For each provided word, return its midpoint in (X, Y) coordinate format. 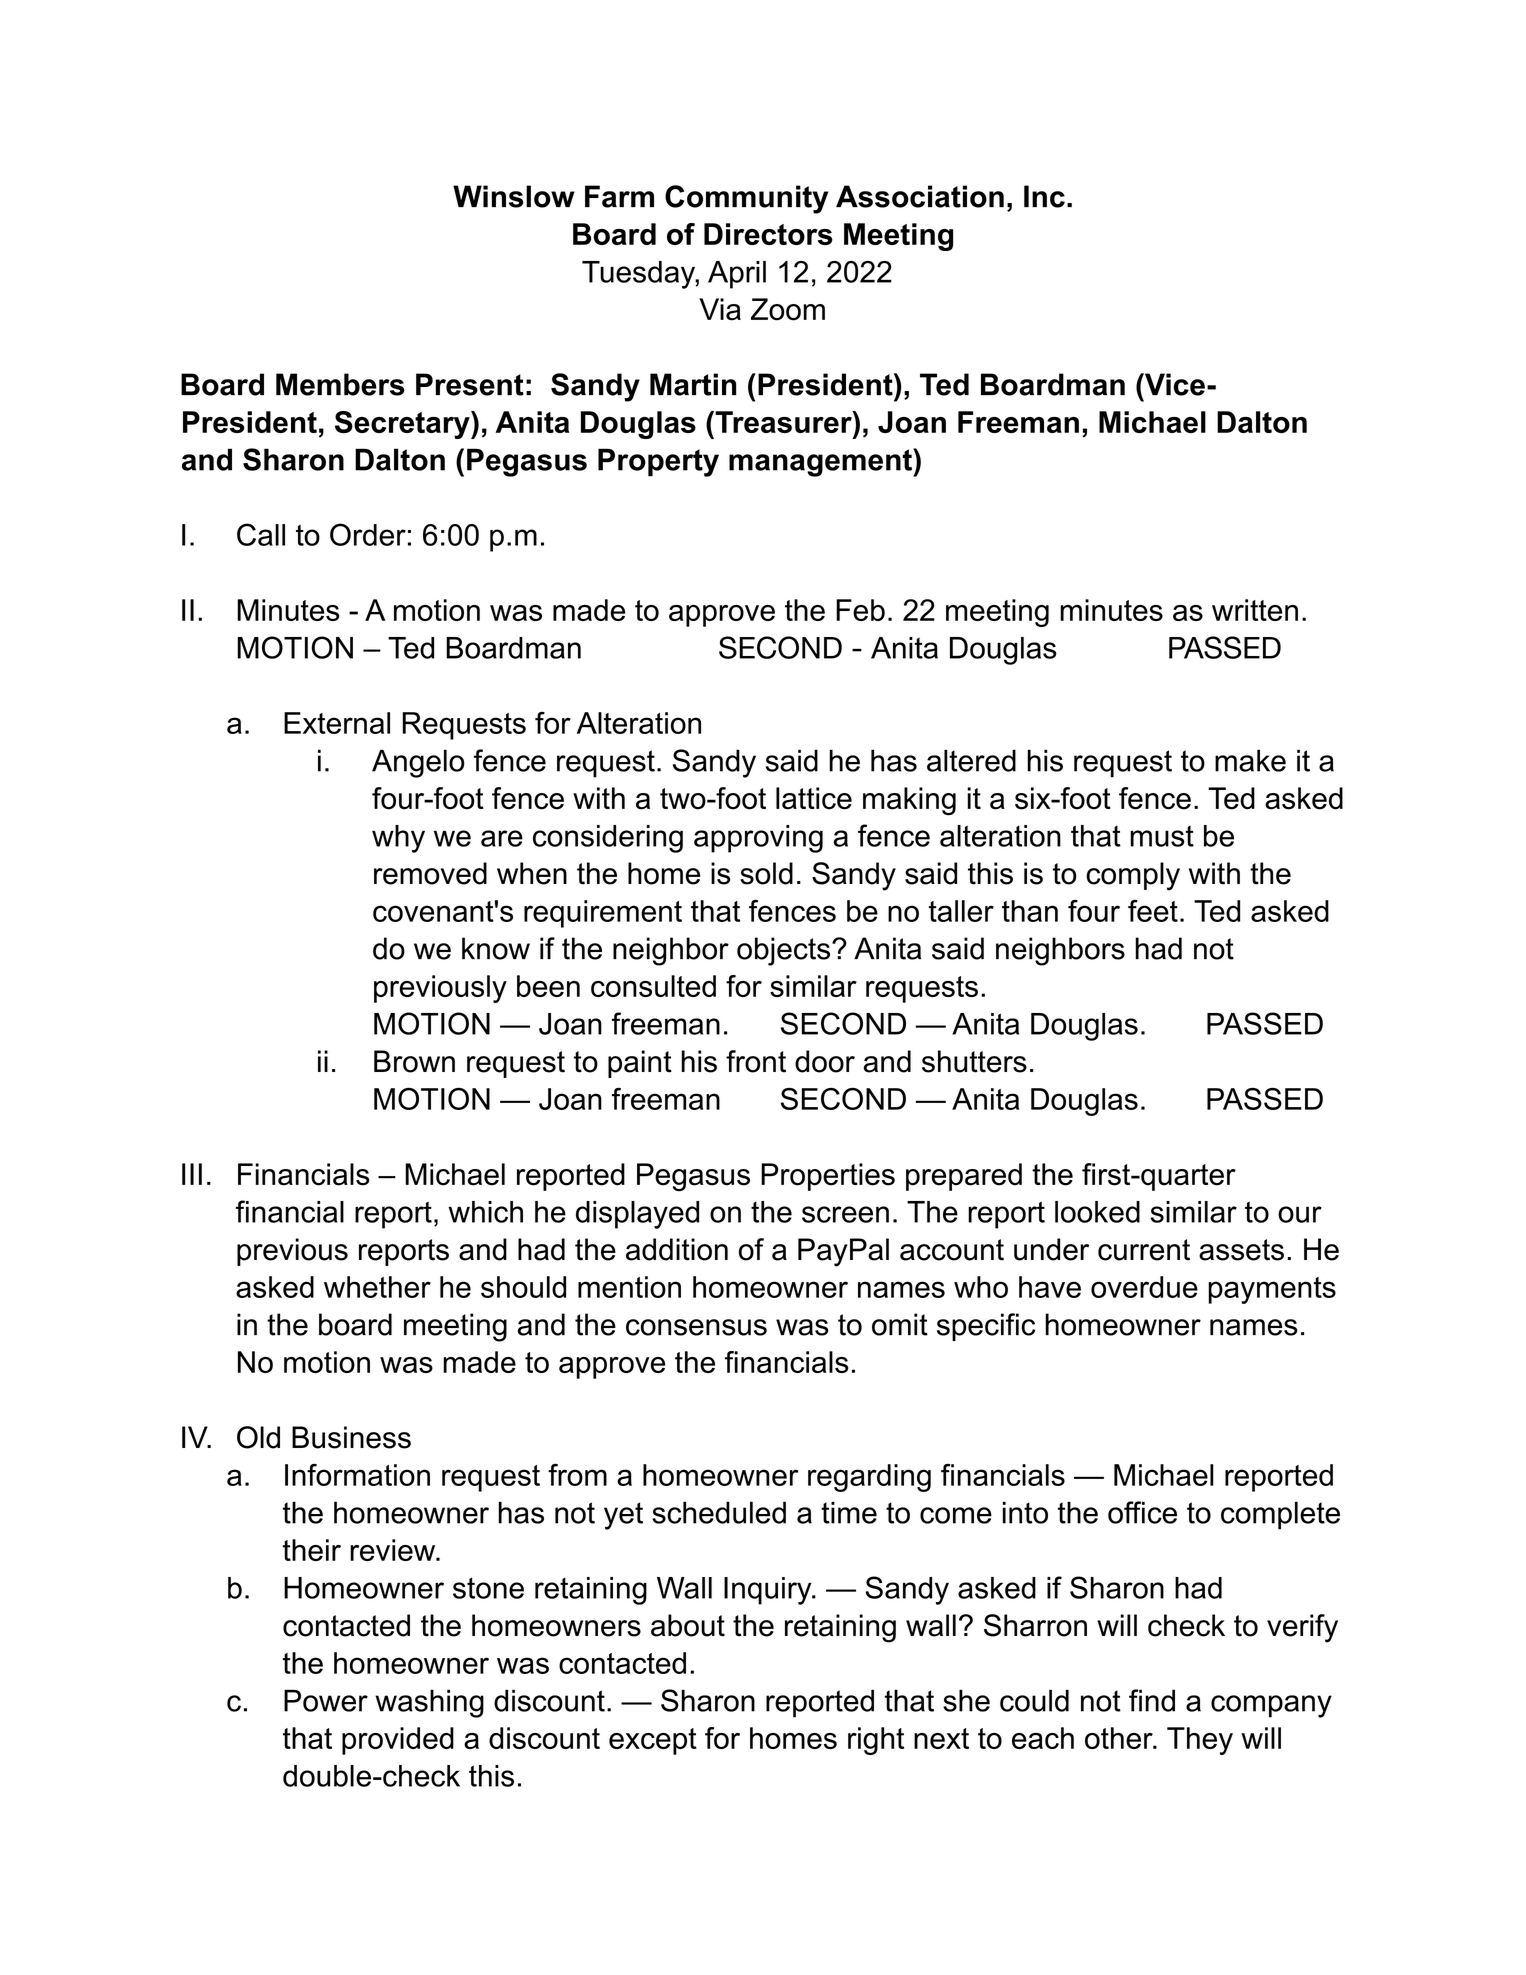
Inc (1044, 196)
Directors (768, 234)
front (756, 1061)
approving (758, 839)
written (1255, 610)
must (1162, 836)
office (1142, 1512)
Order (368, 534)
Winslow (514, 196)
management (821, 462)
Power (326, 1700)
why (398, 839)
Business (351, 1437)
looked (1097, 1212)
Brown (414, 1061)
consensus (696, 1327)
